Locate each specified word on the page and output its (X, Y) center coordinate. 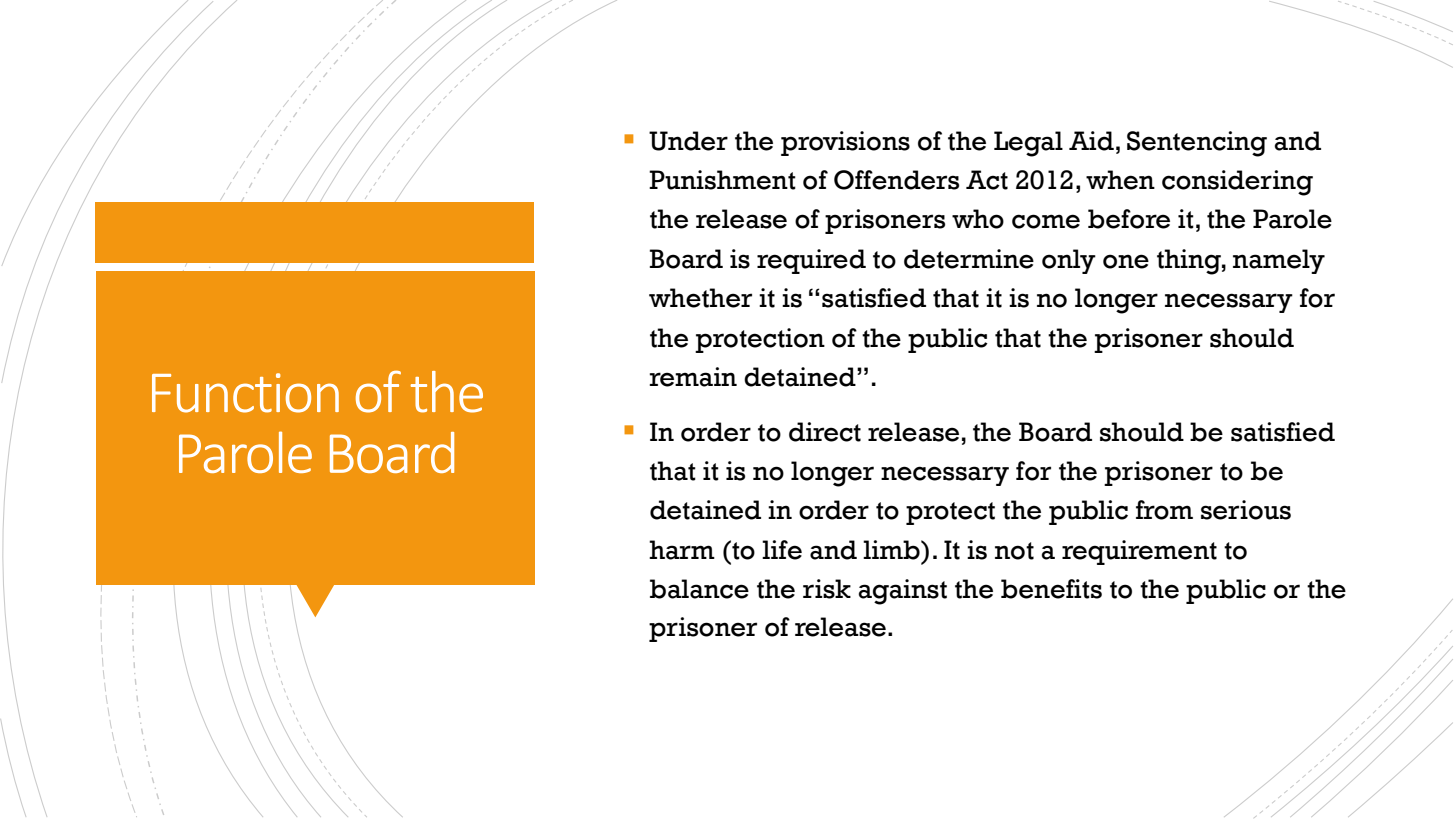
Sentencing (1197, 144)
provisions (845, 143)
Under (688, 141)
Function (245, 393)
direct (825, 432)
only (1069, 261)
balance (699, 589)
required (811, 261)
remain (693, 377)
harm (682, 550)
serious (1246, 510)
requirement (1139, 552)
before (1129, 219)
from (1164, 510)
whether (700, 298)
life (782, 550)
